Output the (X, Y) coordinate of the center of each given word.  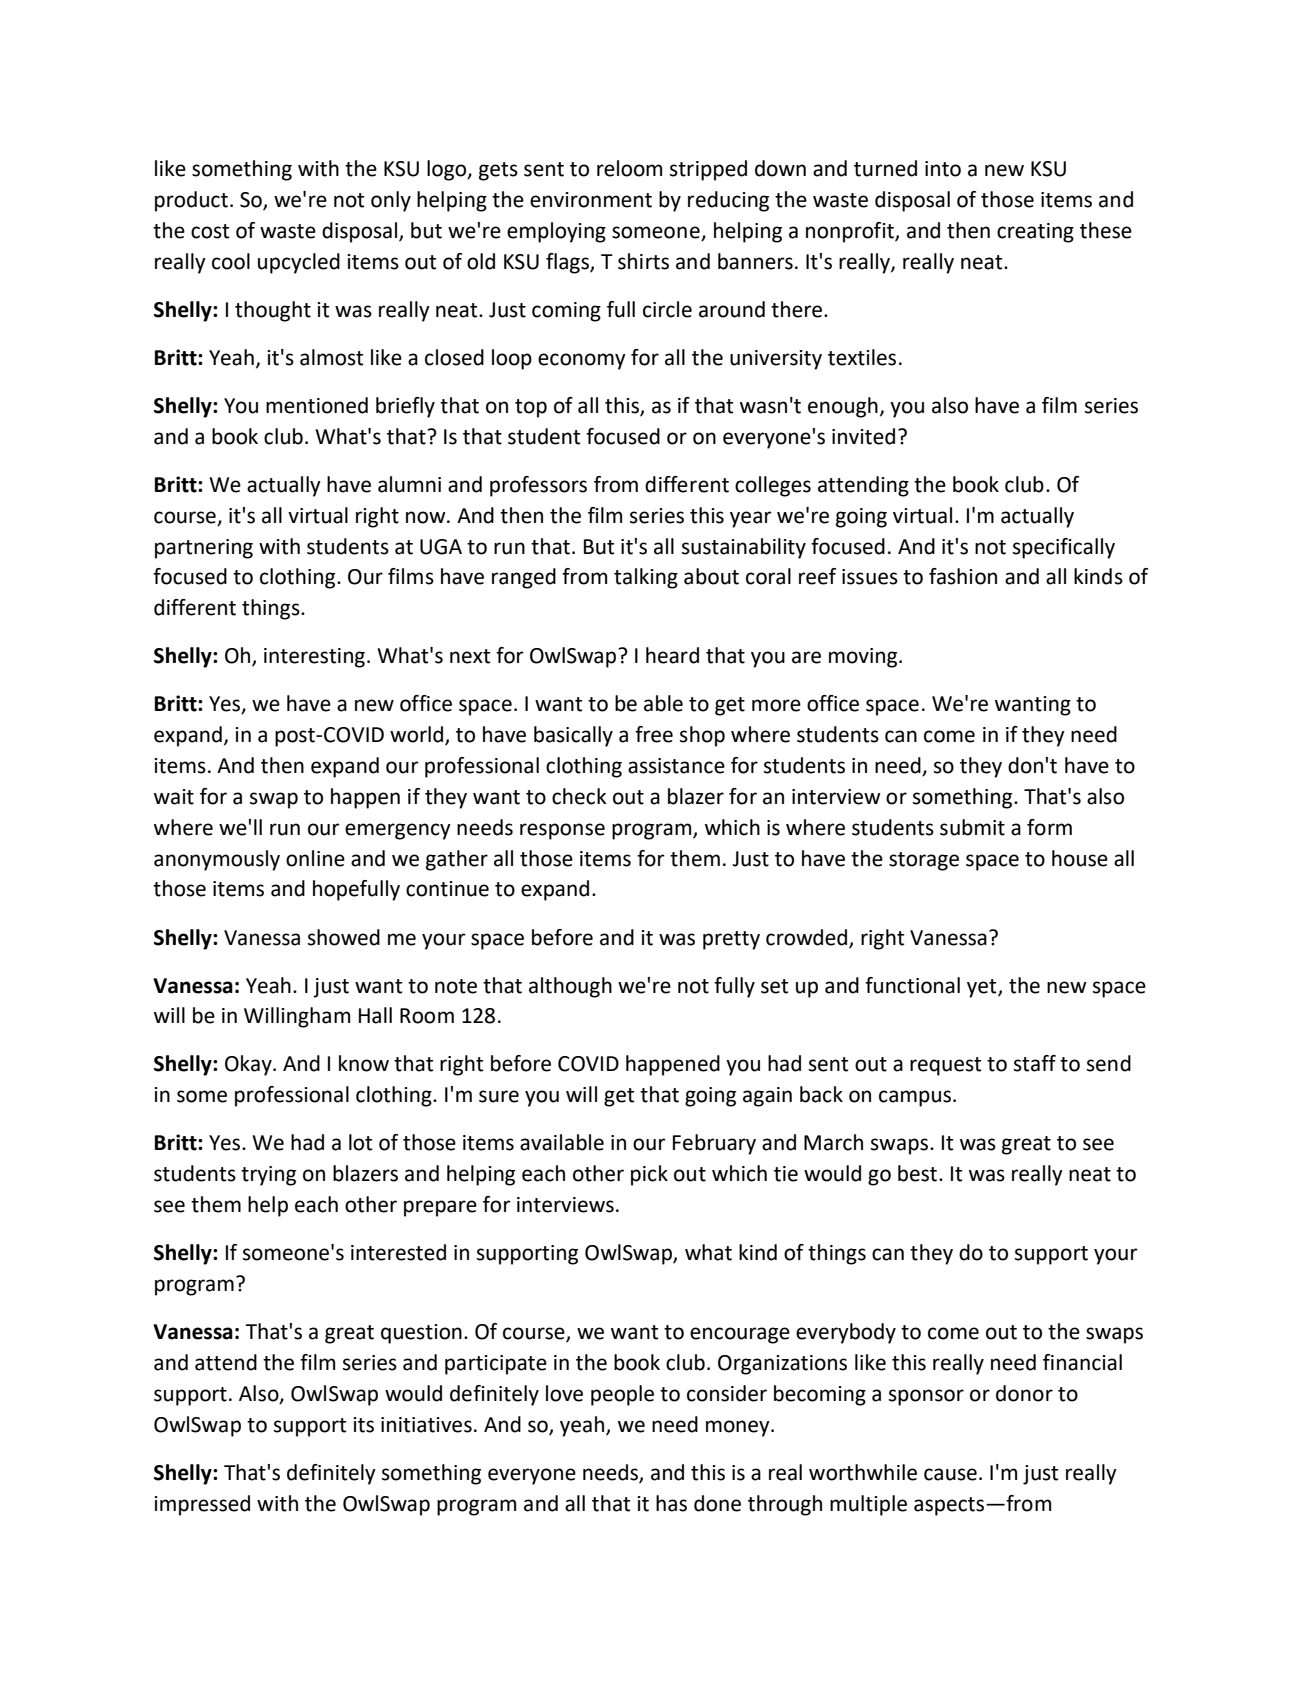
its (363, 1425)
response (562, 831)
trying (268, 1176)
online (315, 858)
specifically (1064, 548)
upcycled (299, 263)
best (919, 1173)
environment (591, 200)
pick (649, 1175)
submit (972, 827)
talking (646, 578)
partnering (204, 549)
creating (1035, 233)
